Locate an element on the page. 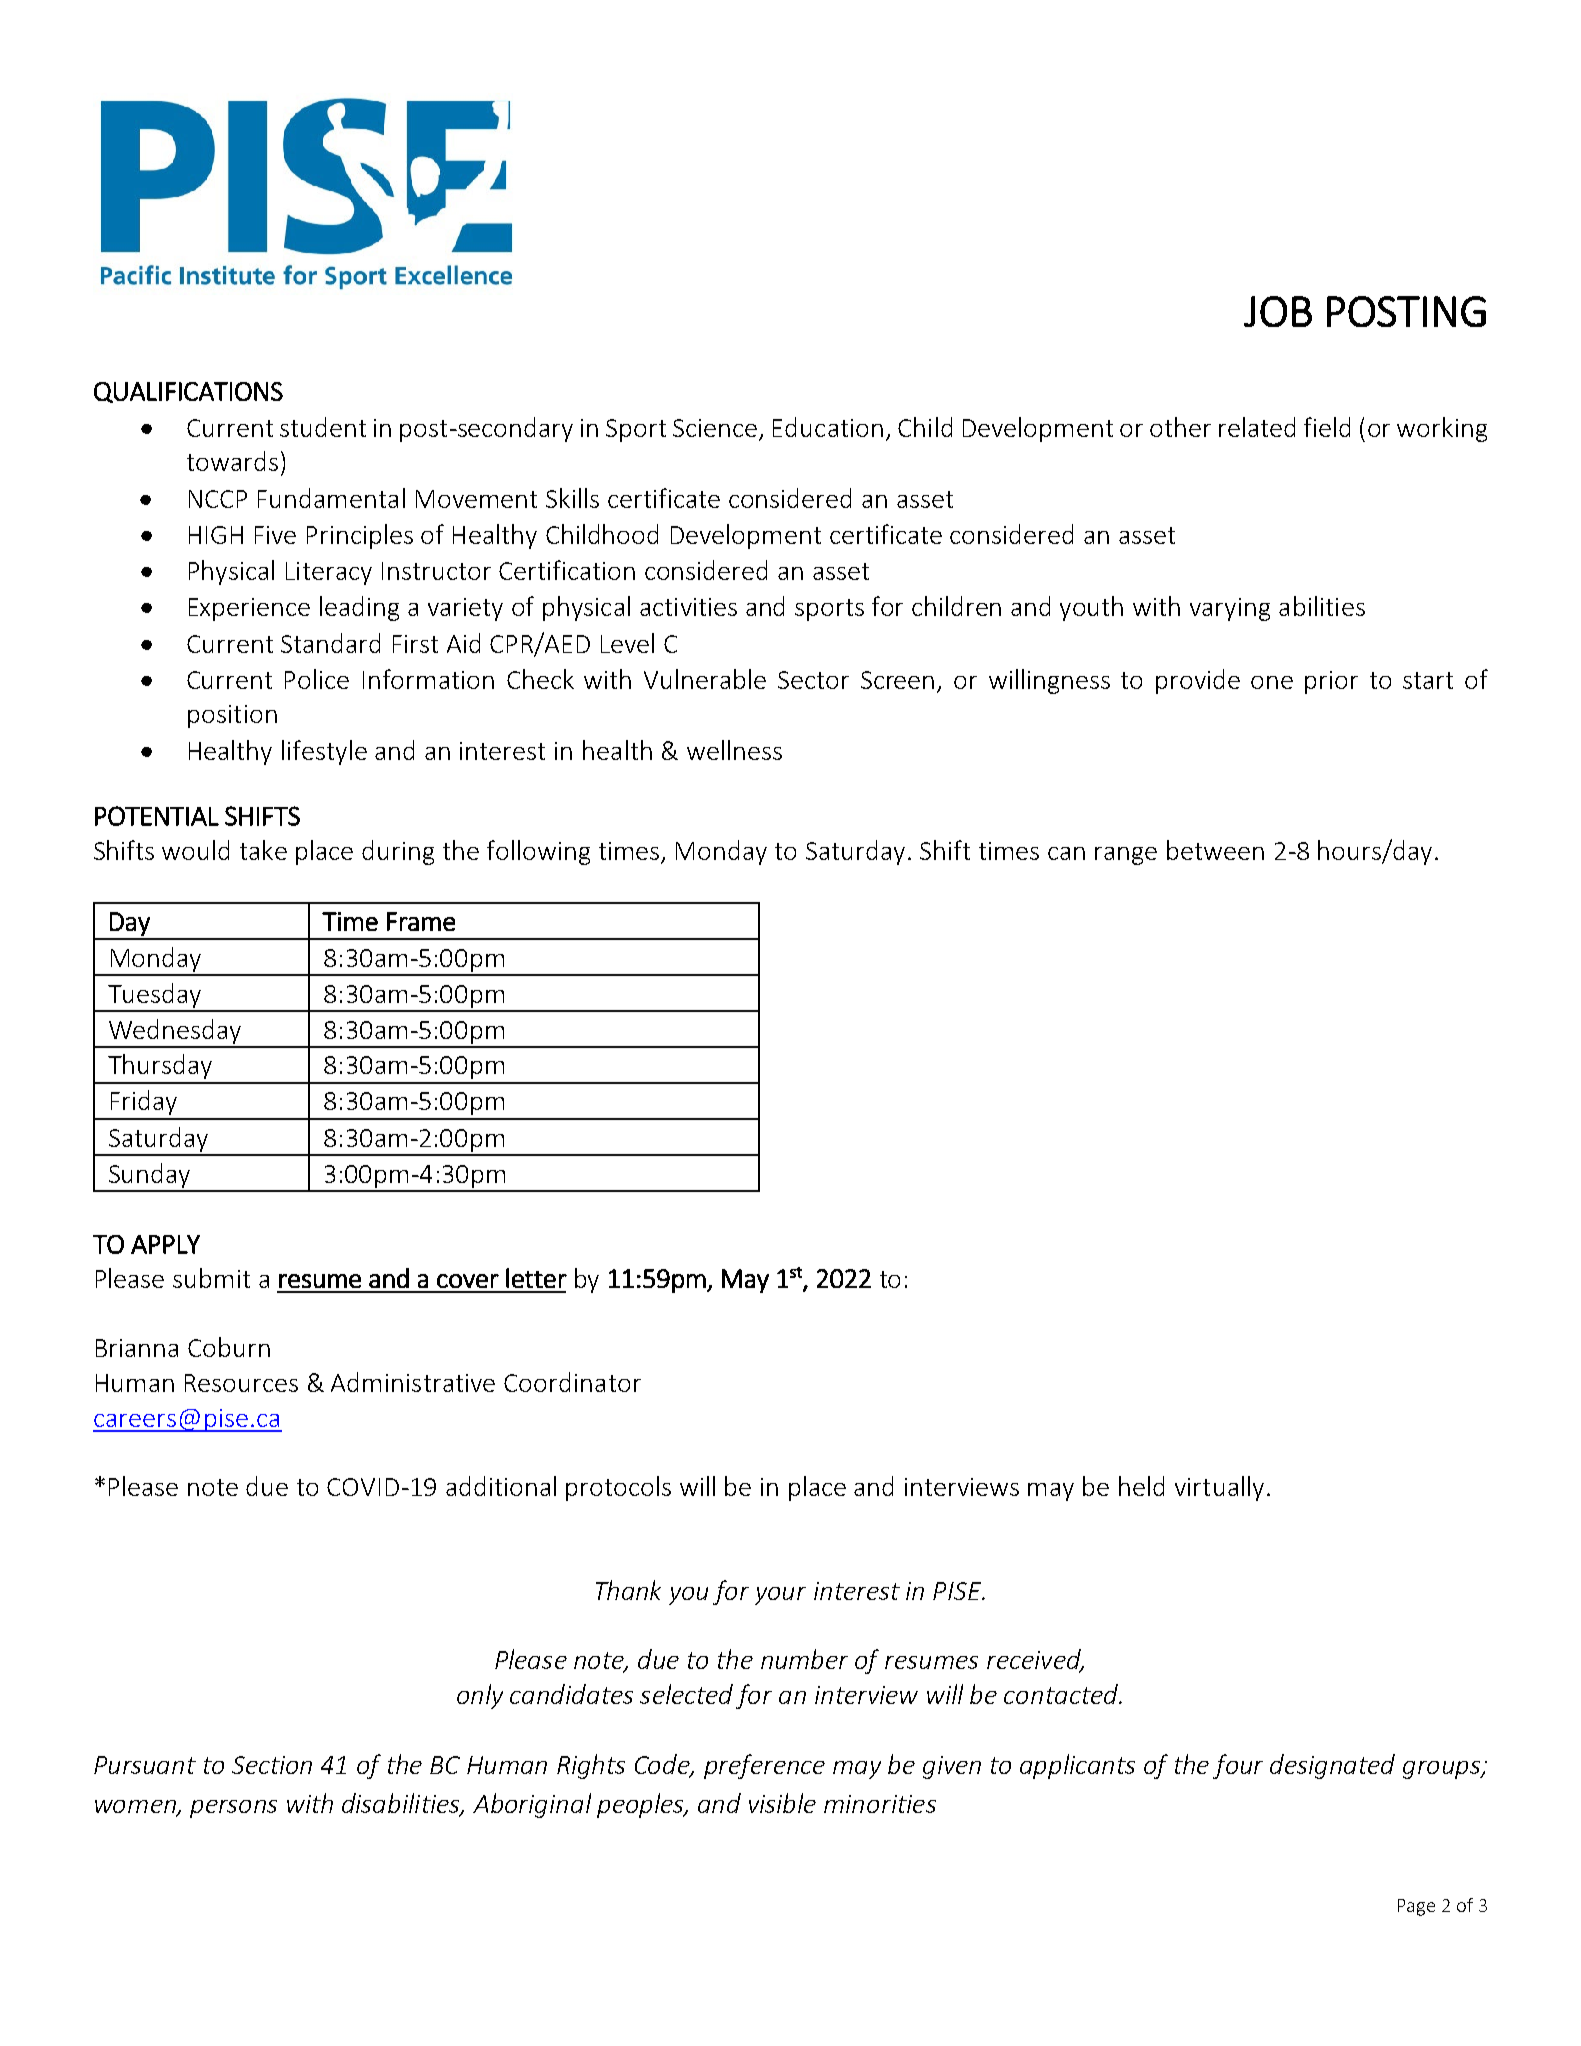 The width and height of the document is (1581, 2046). visible is located at coordinates (782, 1803).
